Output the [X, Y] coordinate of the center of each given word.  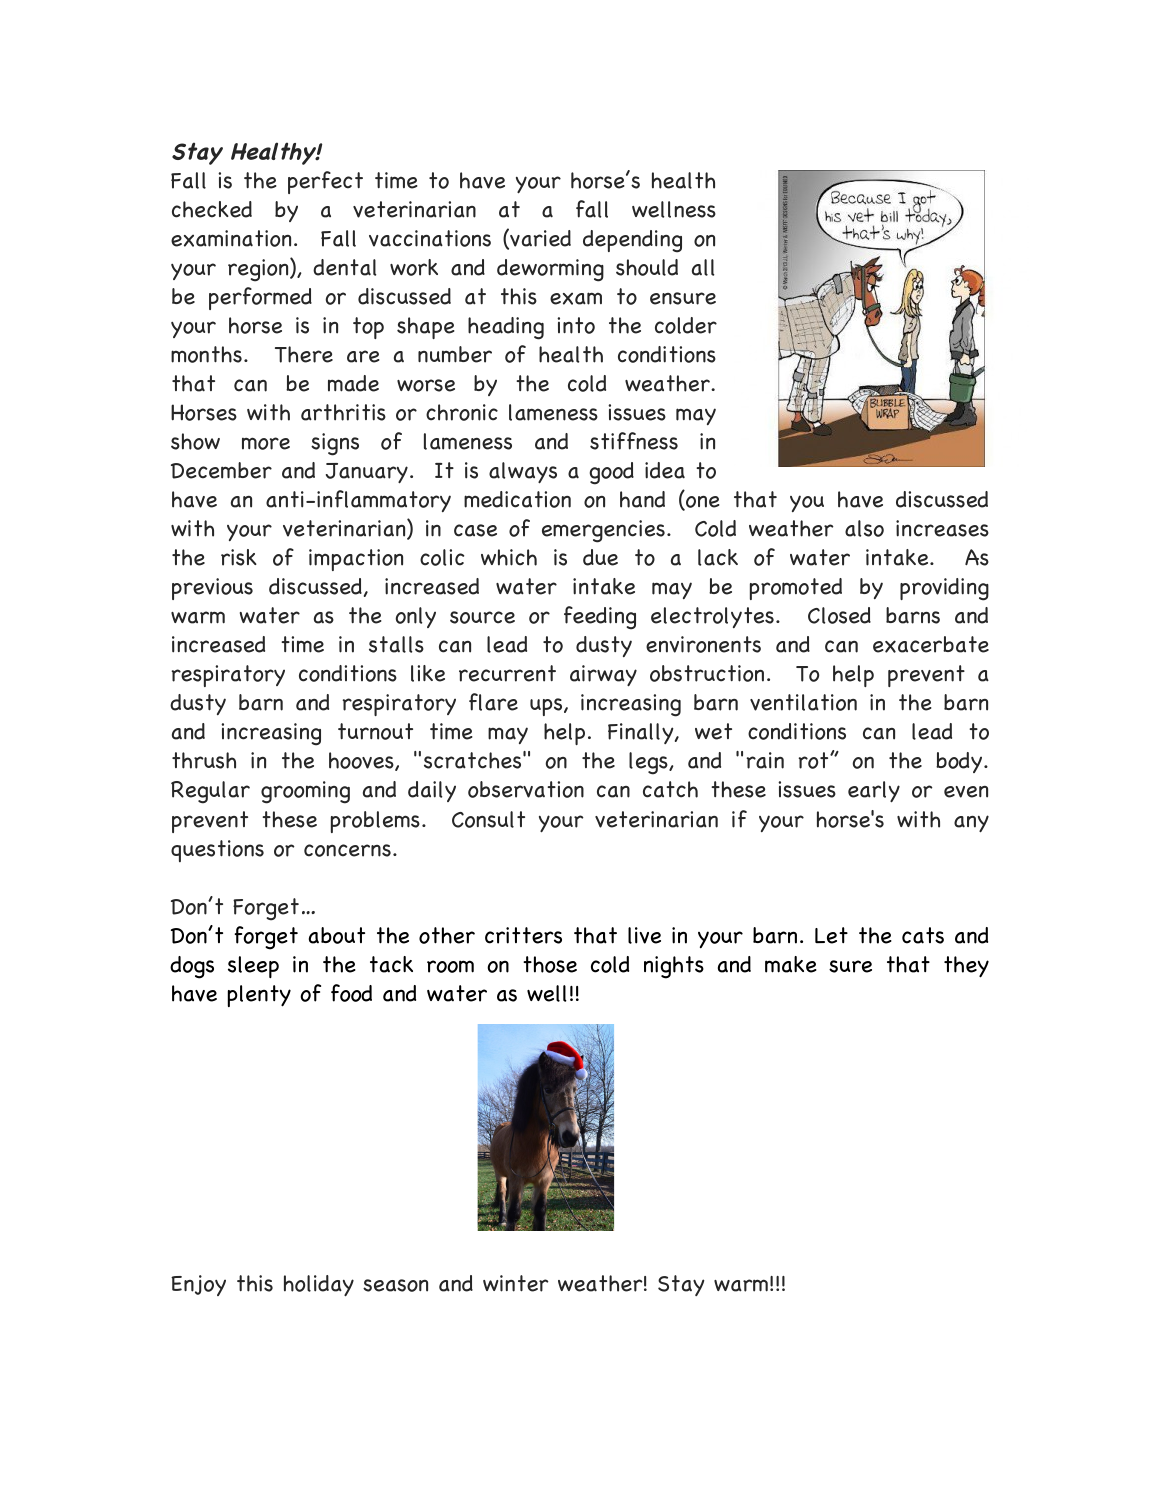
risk [239, 557]
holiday [319, 1285]
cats [923, 935]
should [647, 267]
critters [523, 935]
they [966, 967]
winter [516, 1283]
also [864, 528]
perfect [325, 182]
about [337, 935]
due [600, 557]
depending [632, 241]
